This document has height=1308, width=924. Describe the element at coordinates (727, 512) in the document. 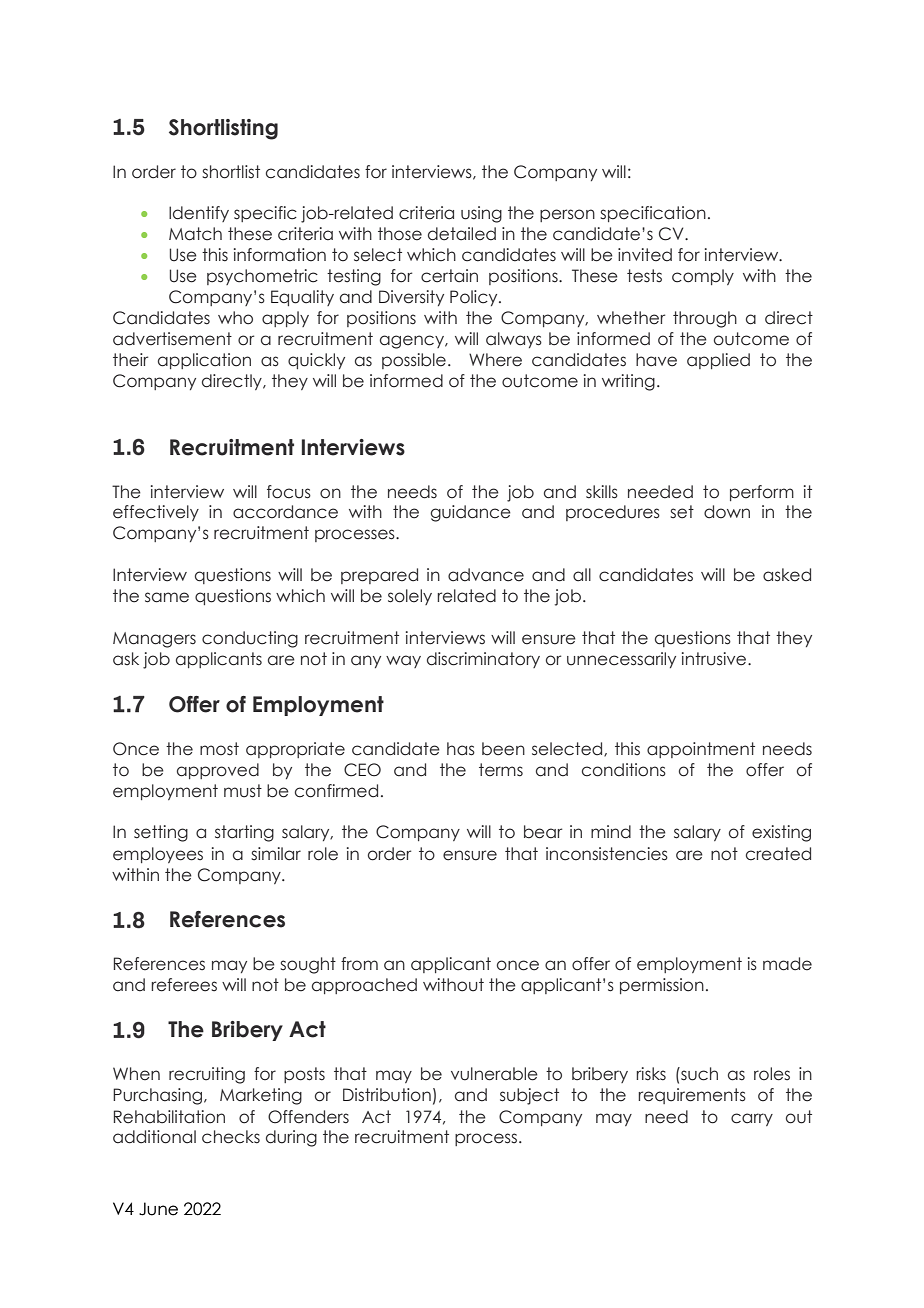

I see `down` at that location.
